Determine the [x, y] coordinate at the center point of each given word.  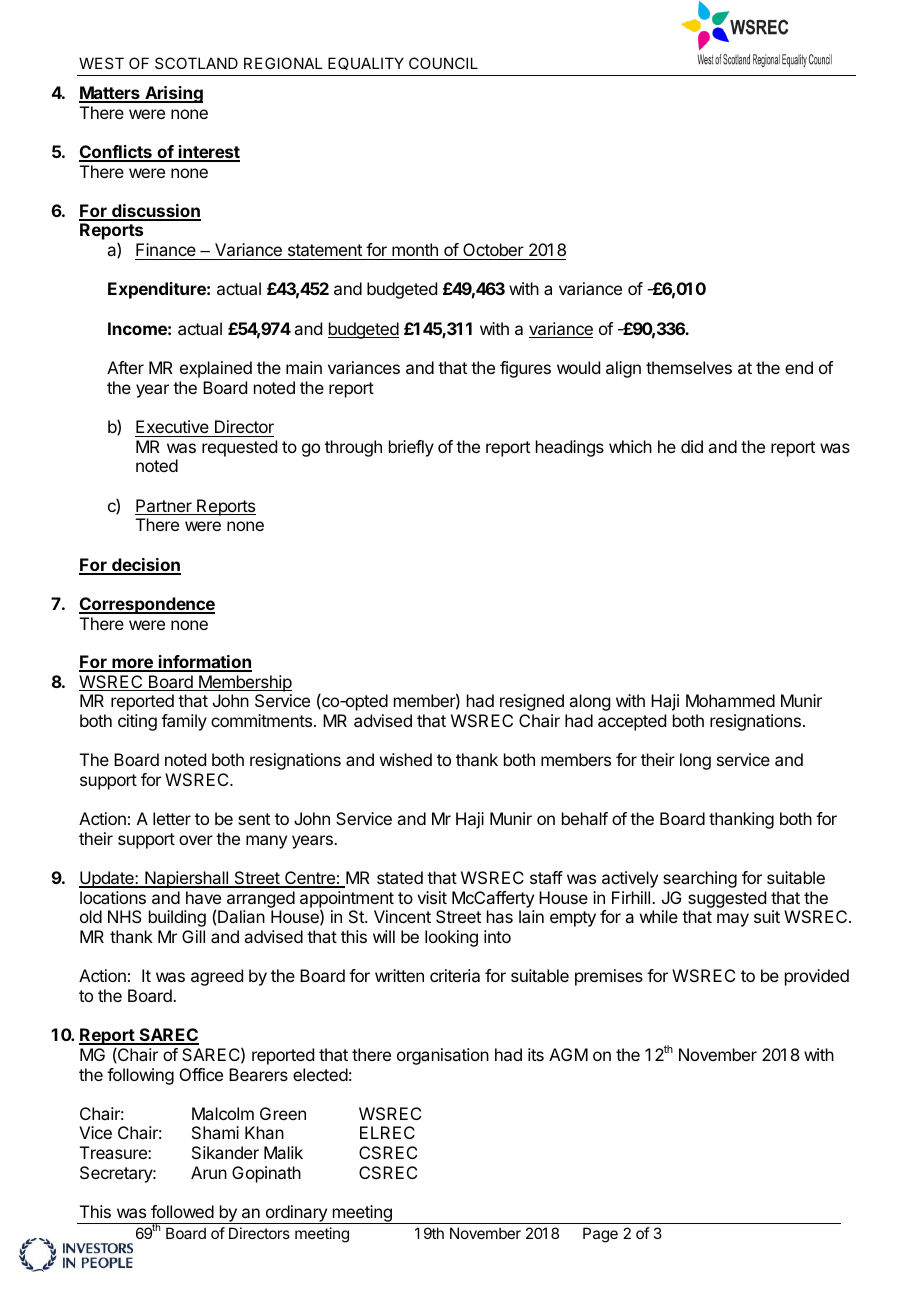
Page [600, 1235]
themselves [689, 367]
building [177, 918]
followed [182, 1211]
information [204, 663]
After [125, 367]
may [733, 920]
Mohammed [730, 700]
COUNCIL [443, 63]
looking [451, 938]
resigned [532, 702]
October [493, 251]
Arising [173, 94]
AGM [568, 1054]
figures [525, 369]
